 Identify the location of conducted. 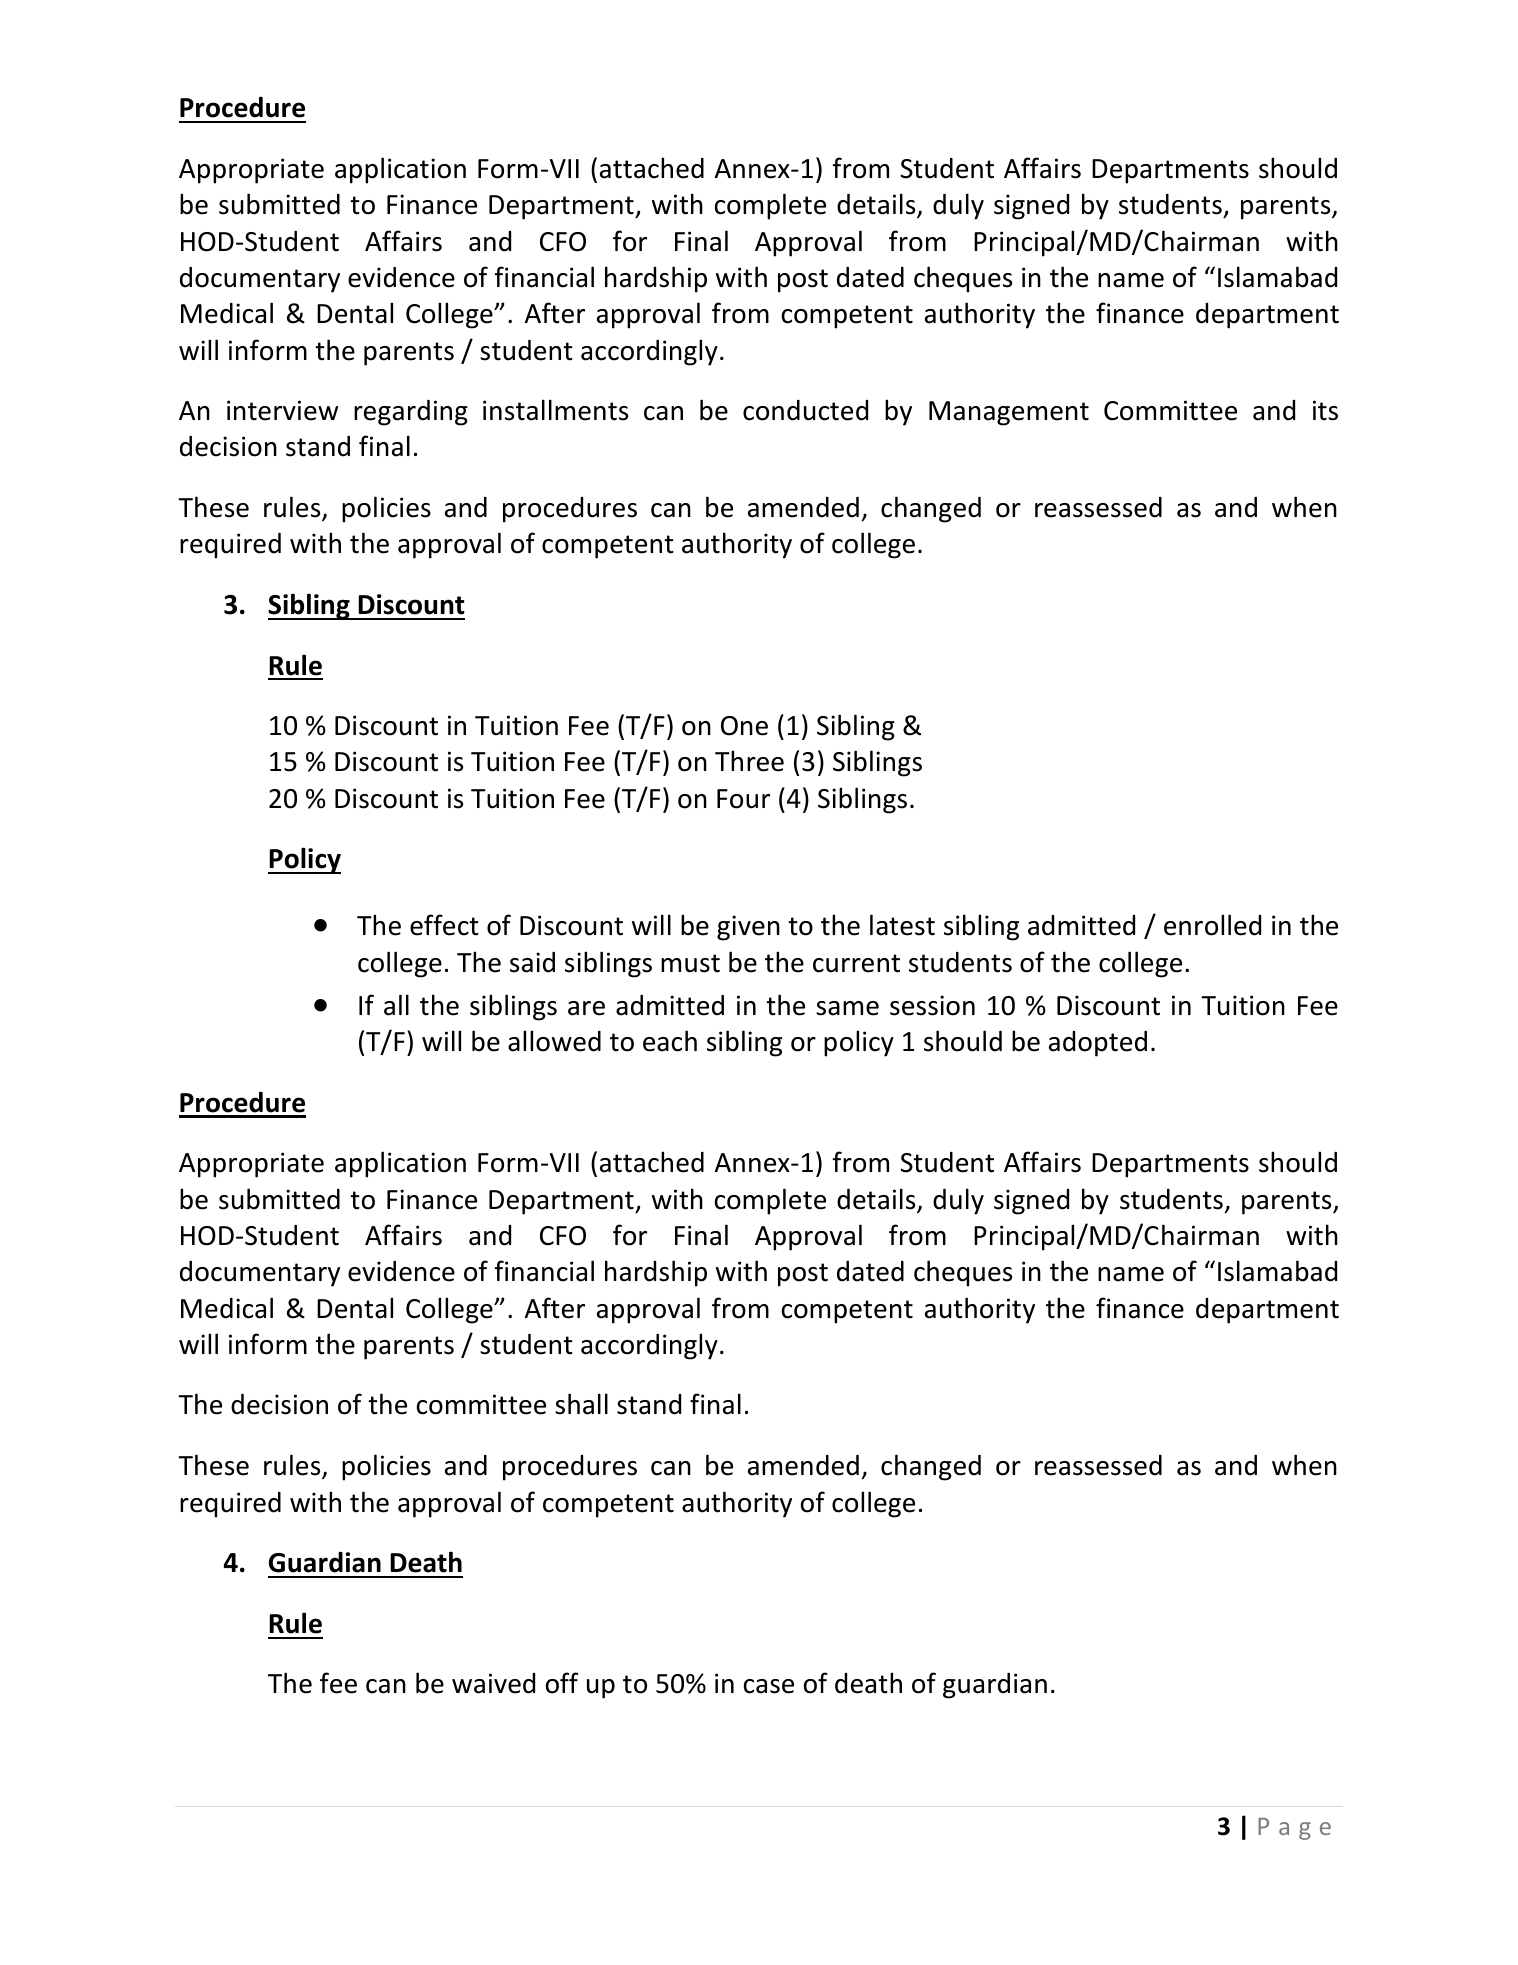
(805, 410).
